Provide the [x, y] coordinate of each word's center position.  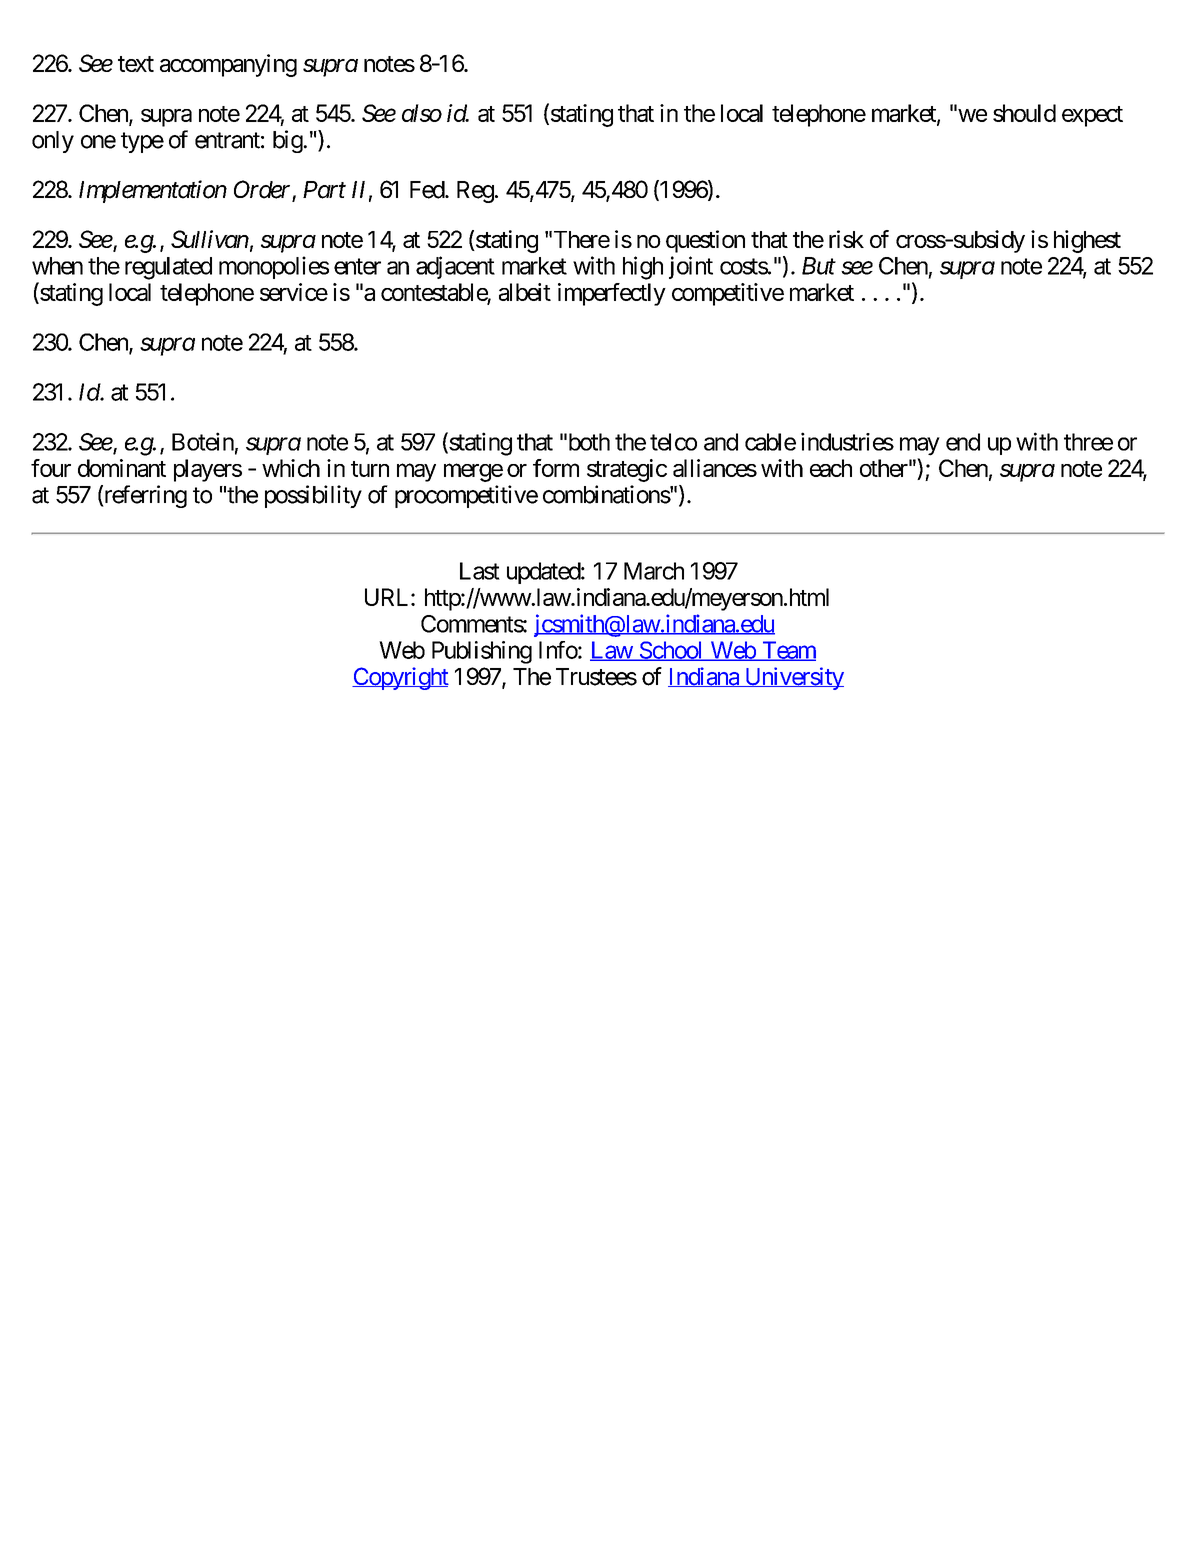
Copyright [400, 678]
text [136, 64]
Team [788, 651]
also [422, 113]
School [671, 651]
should [1024, 113]
